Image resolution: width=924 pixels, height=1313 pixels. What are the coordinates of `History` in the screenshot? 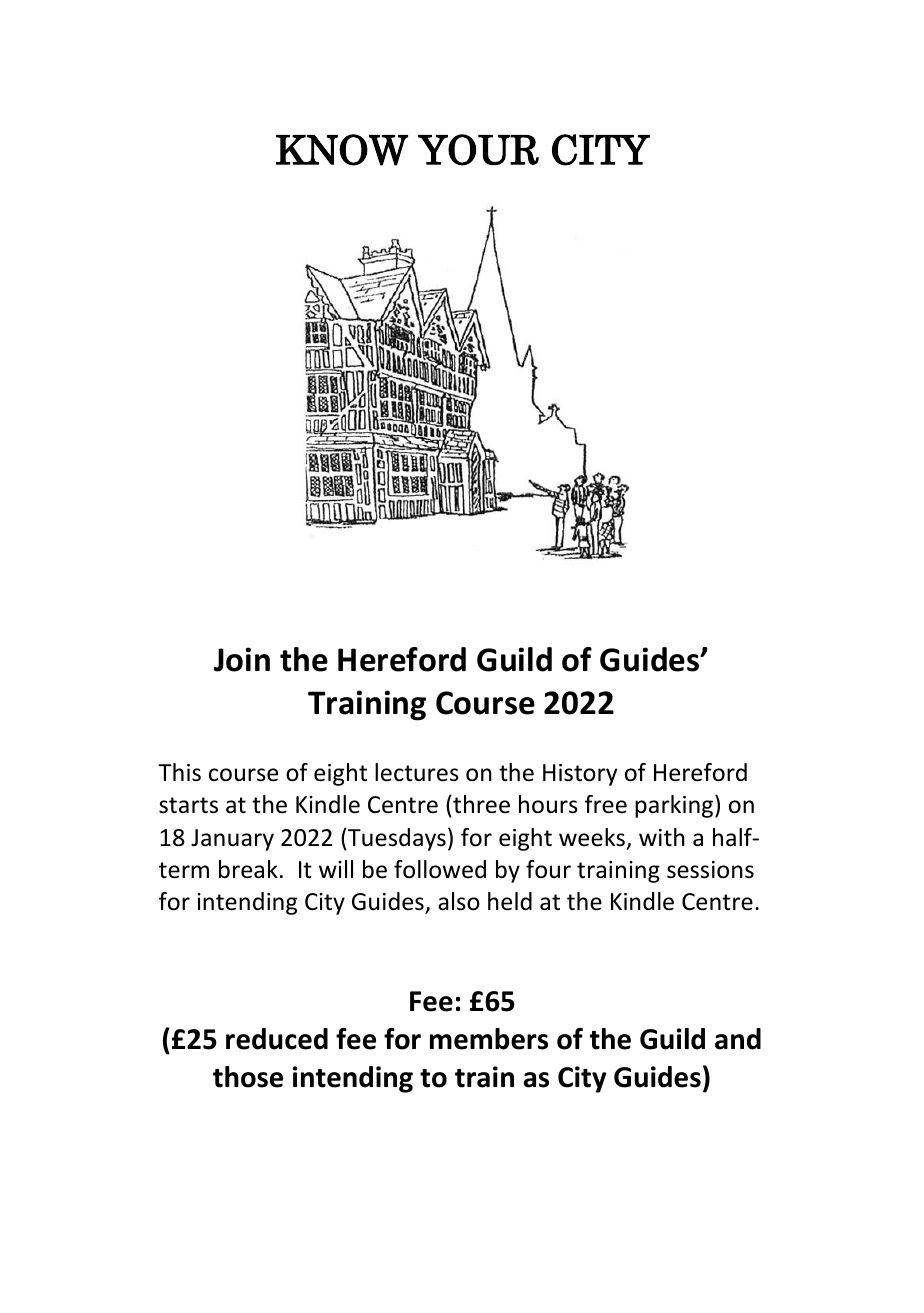 It's located at (580, 775).
